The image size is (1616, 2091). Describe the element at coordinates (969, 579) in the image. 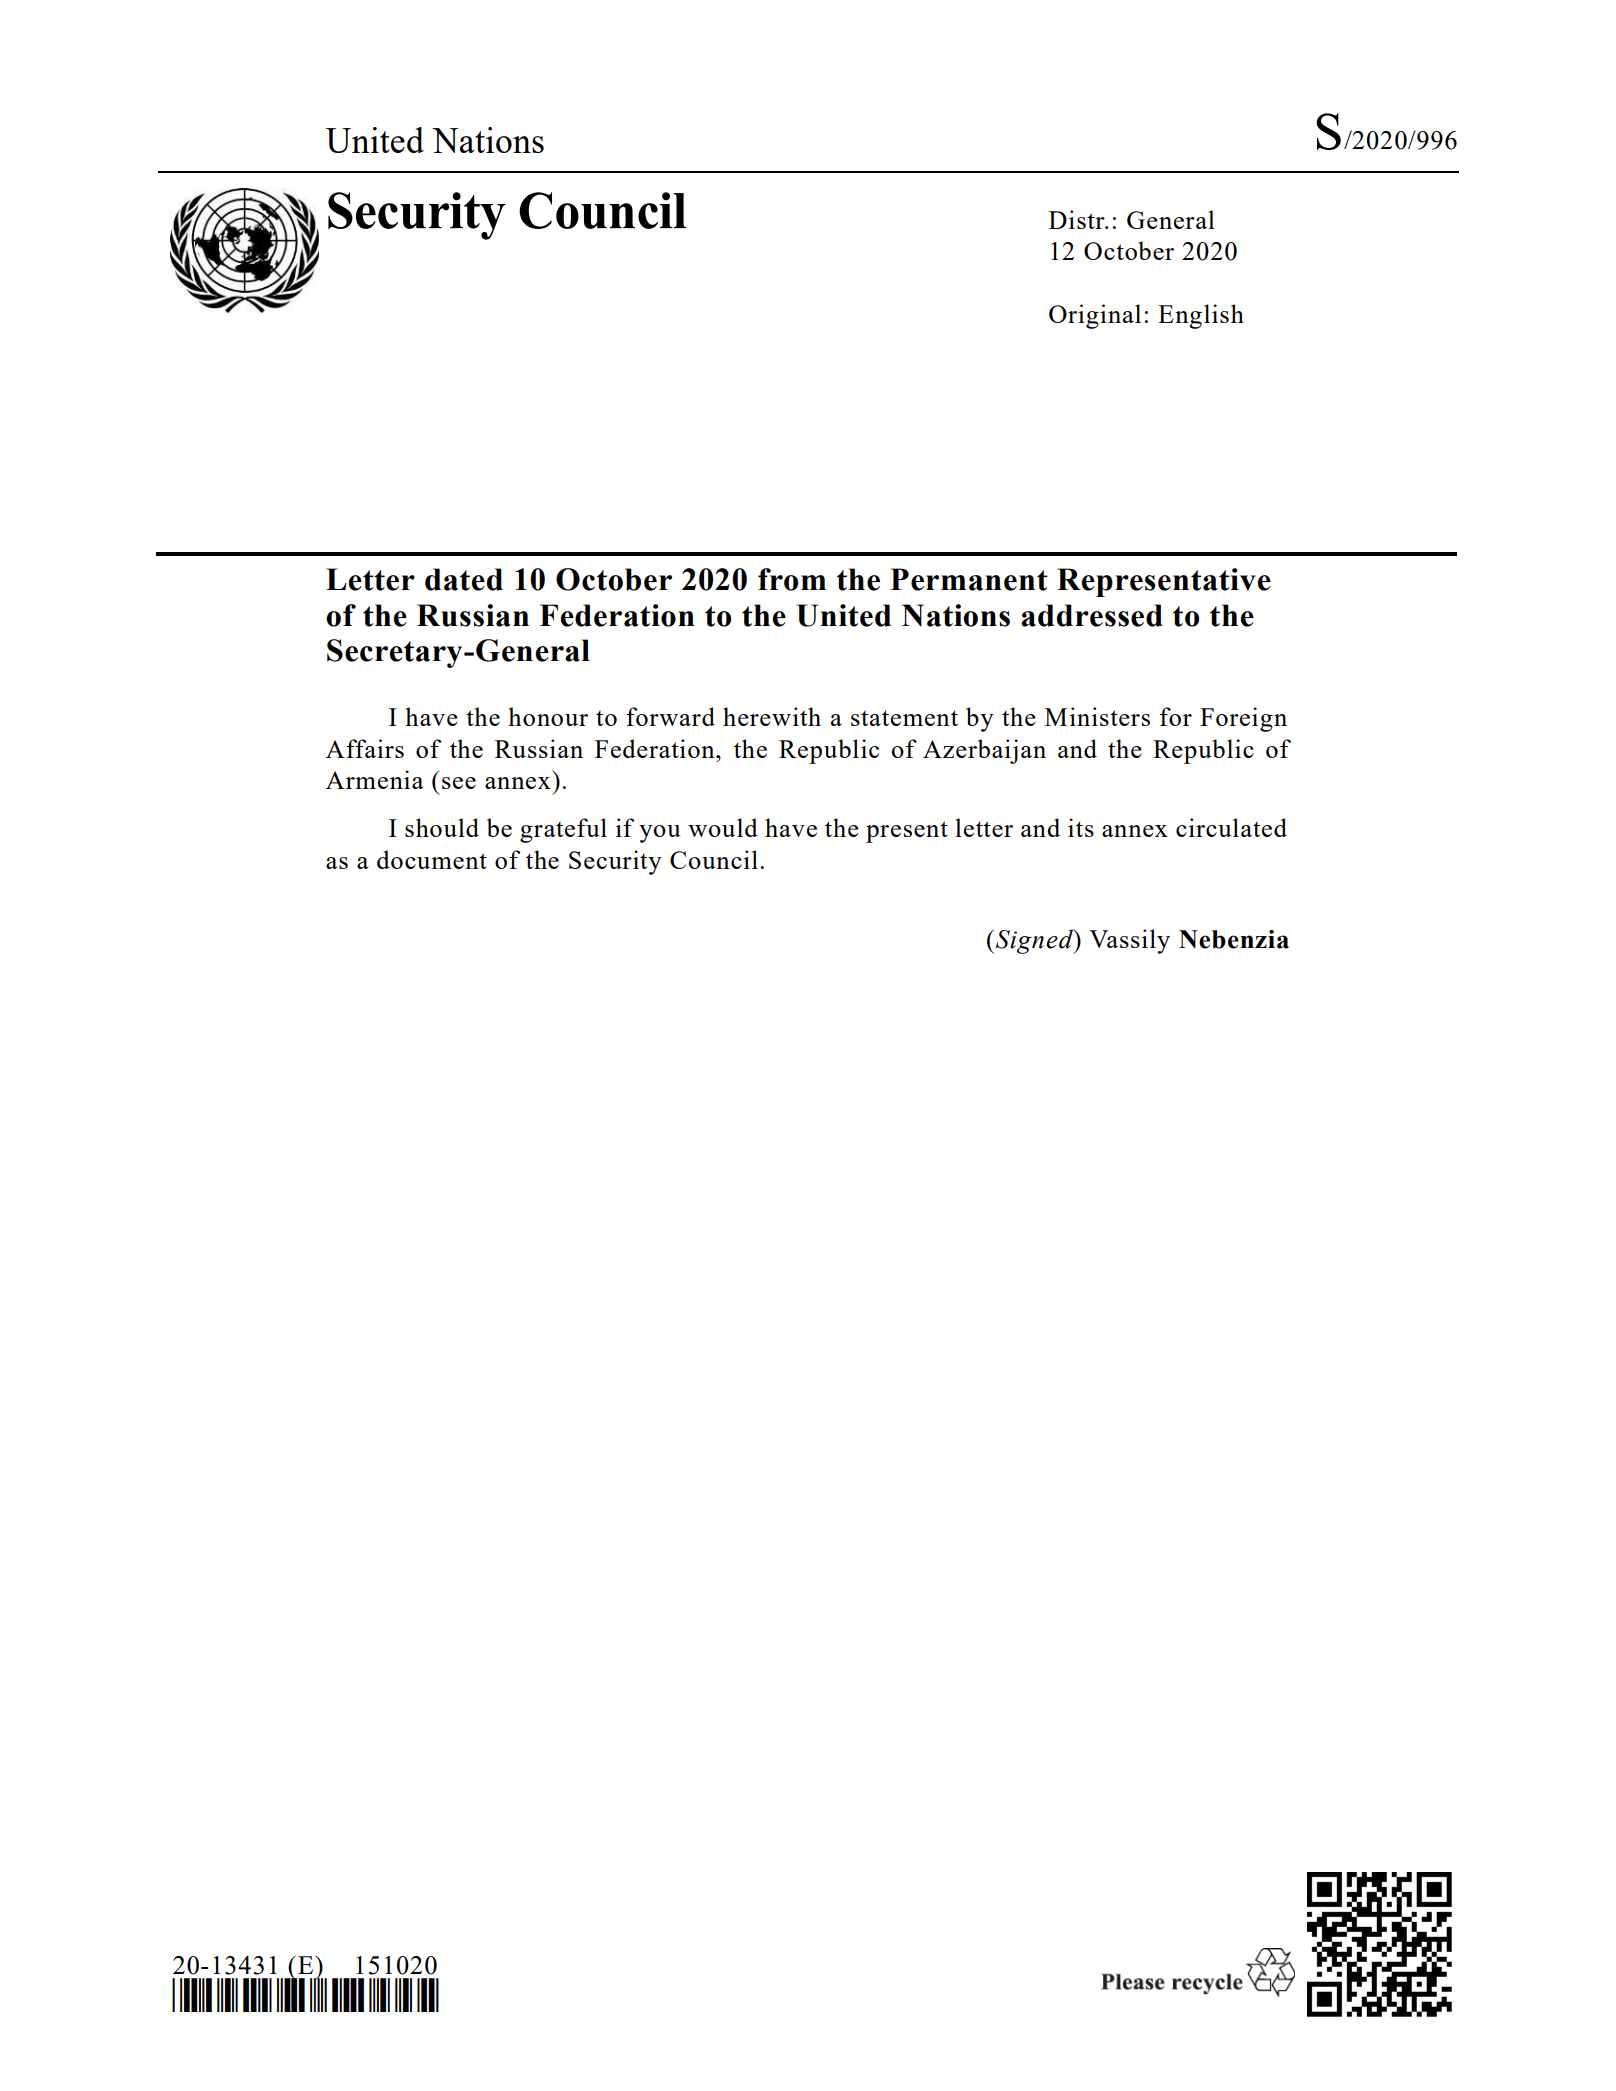

I see `Permanent` at that location.
